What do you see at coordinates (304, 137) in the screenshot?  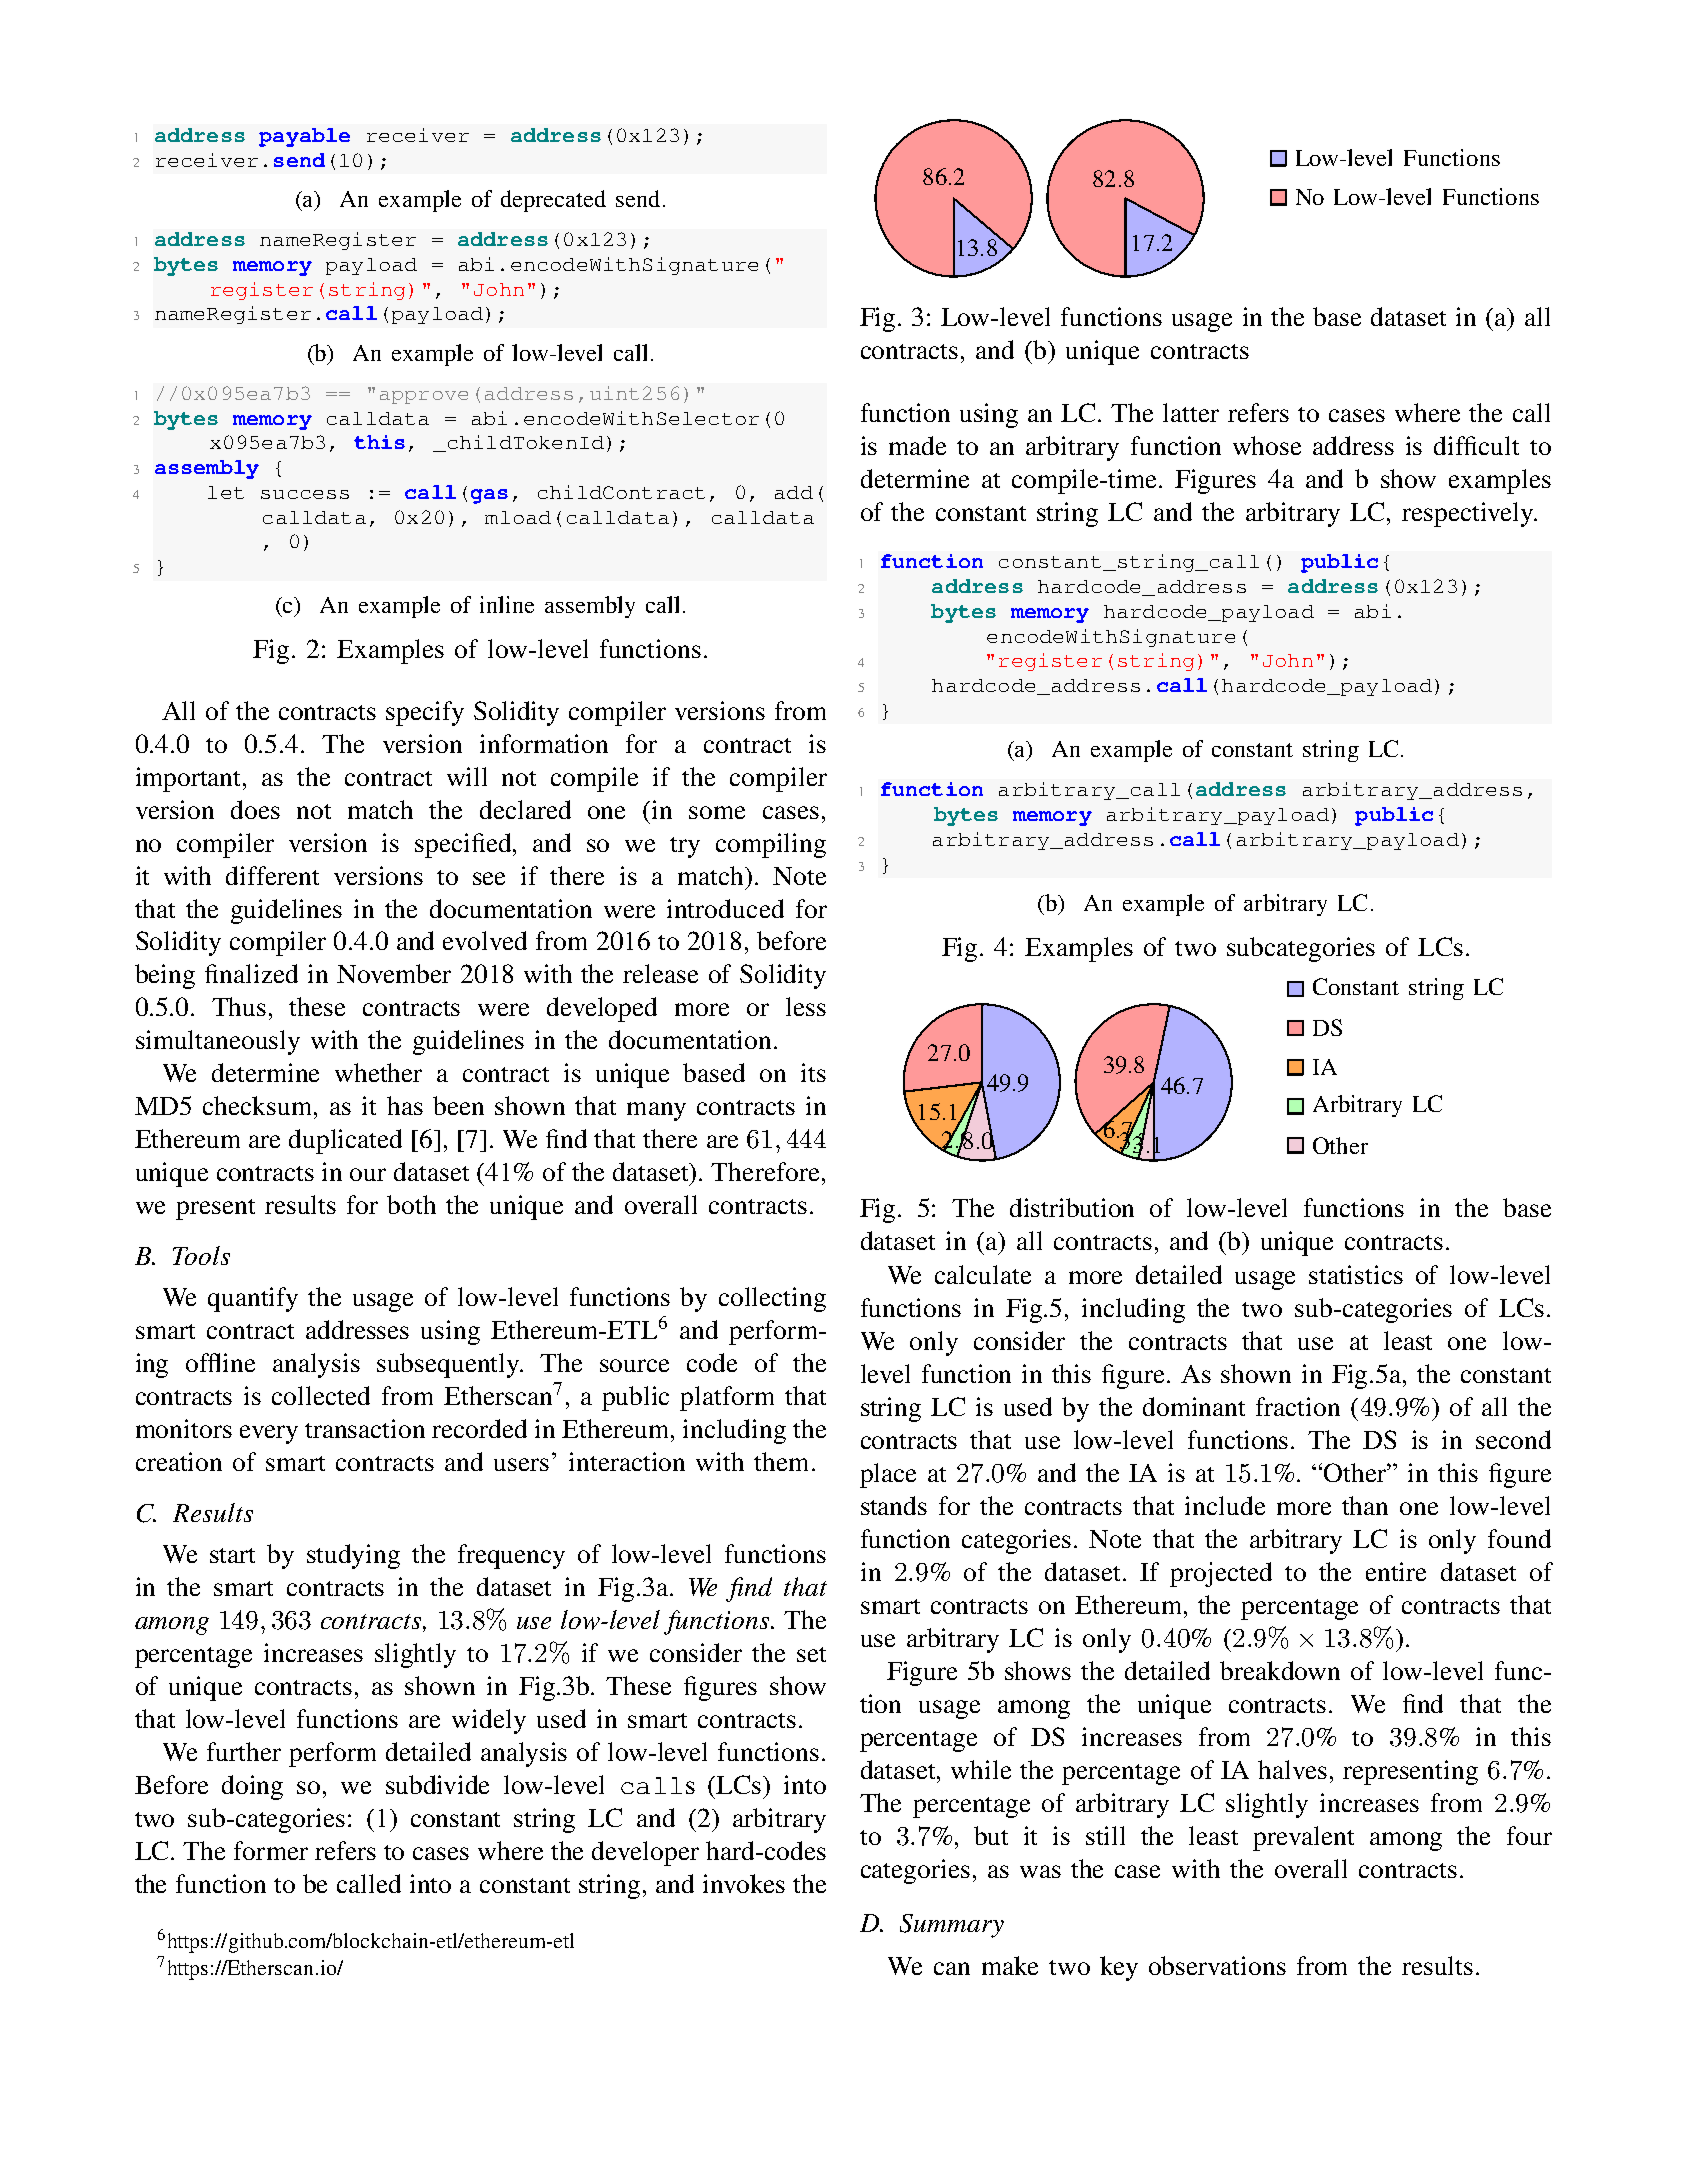 I see `payable` at bounding box center [304, 137].
